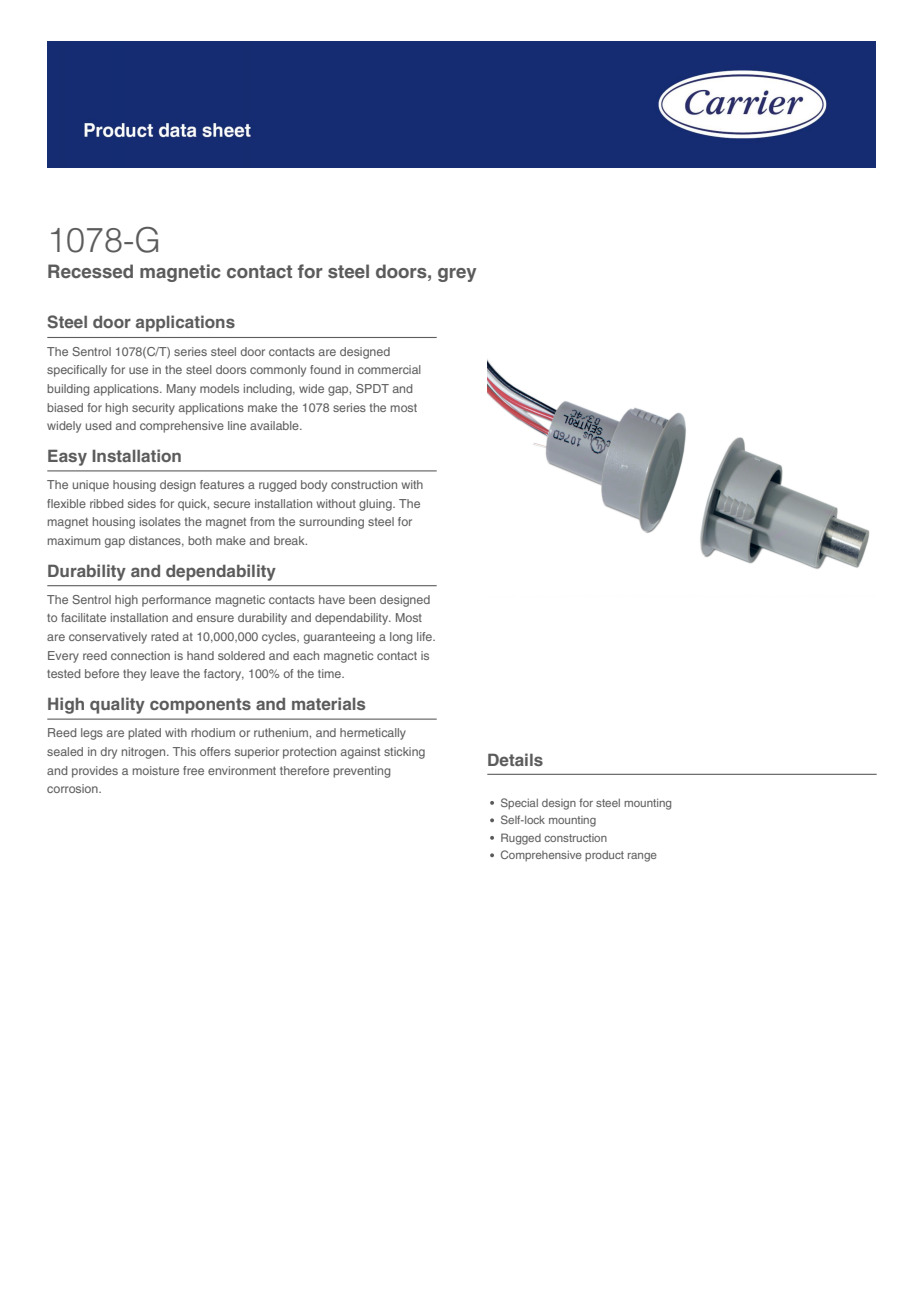 Image resolution: width=924 pixels, height=1308 pixels. What do you see at coordinates (373, 734) in the screenshot?
I see `hermetically` at bounding box center [373, 734].
